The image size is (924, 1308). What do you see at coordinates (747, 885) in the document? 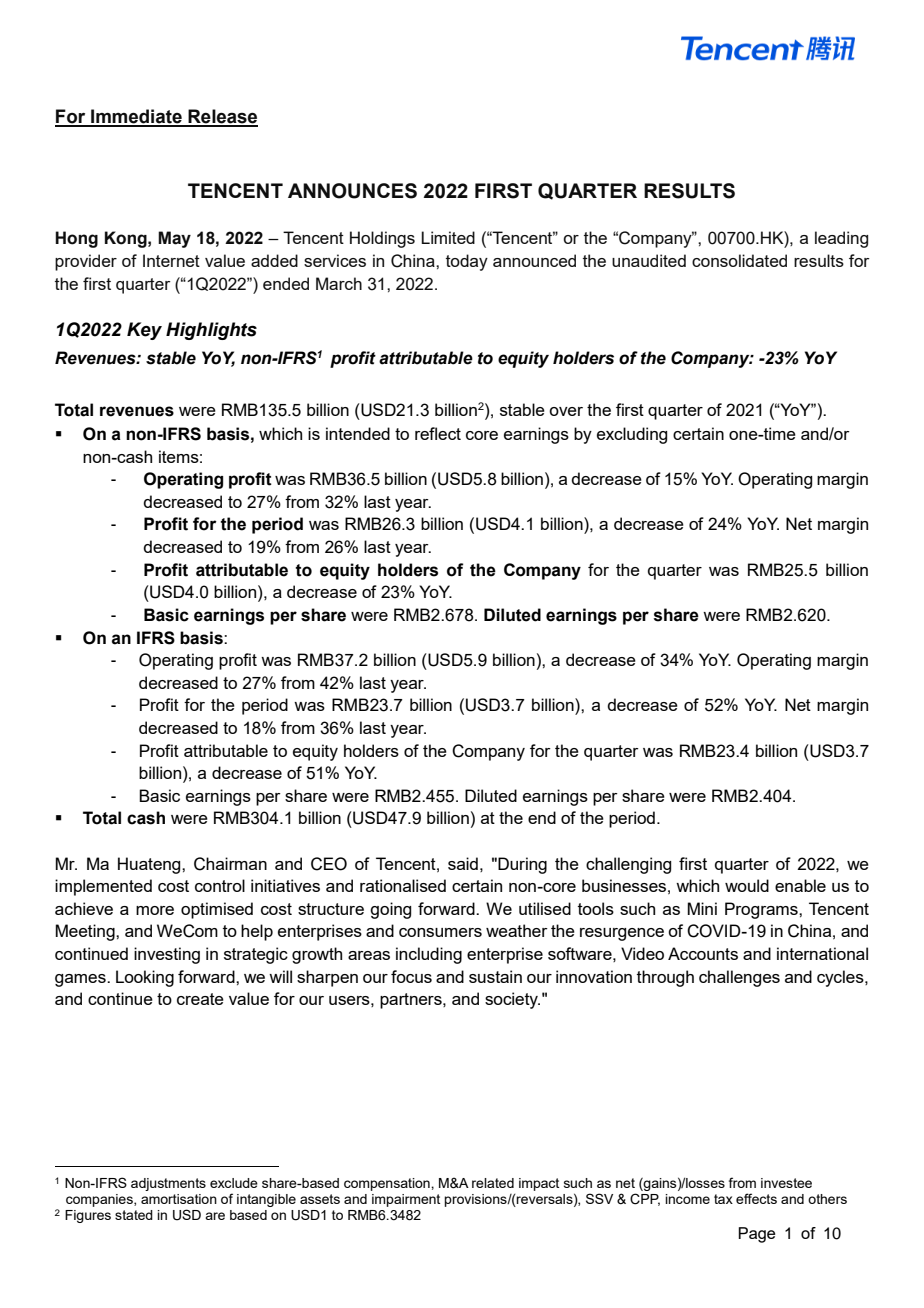
I see `would` at bounding box center [747, 885].
